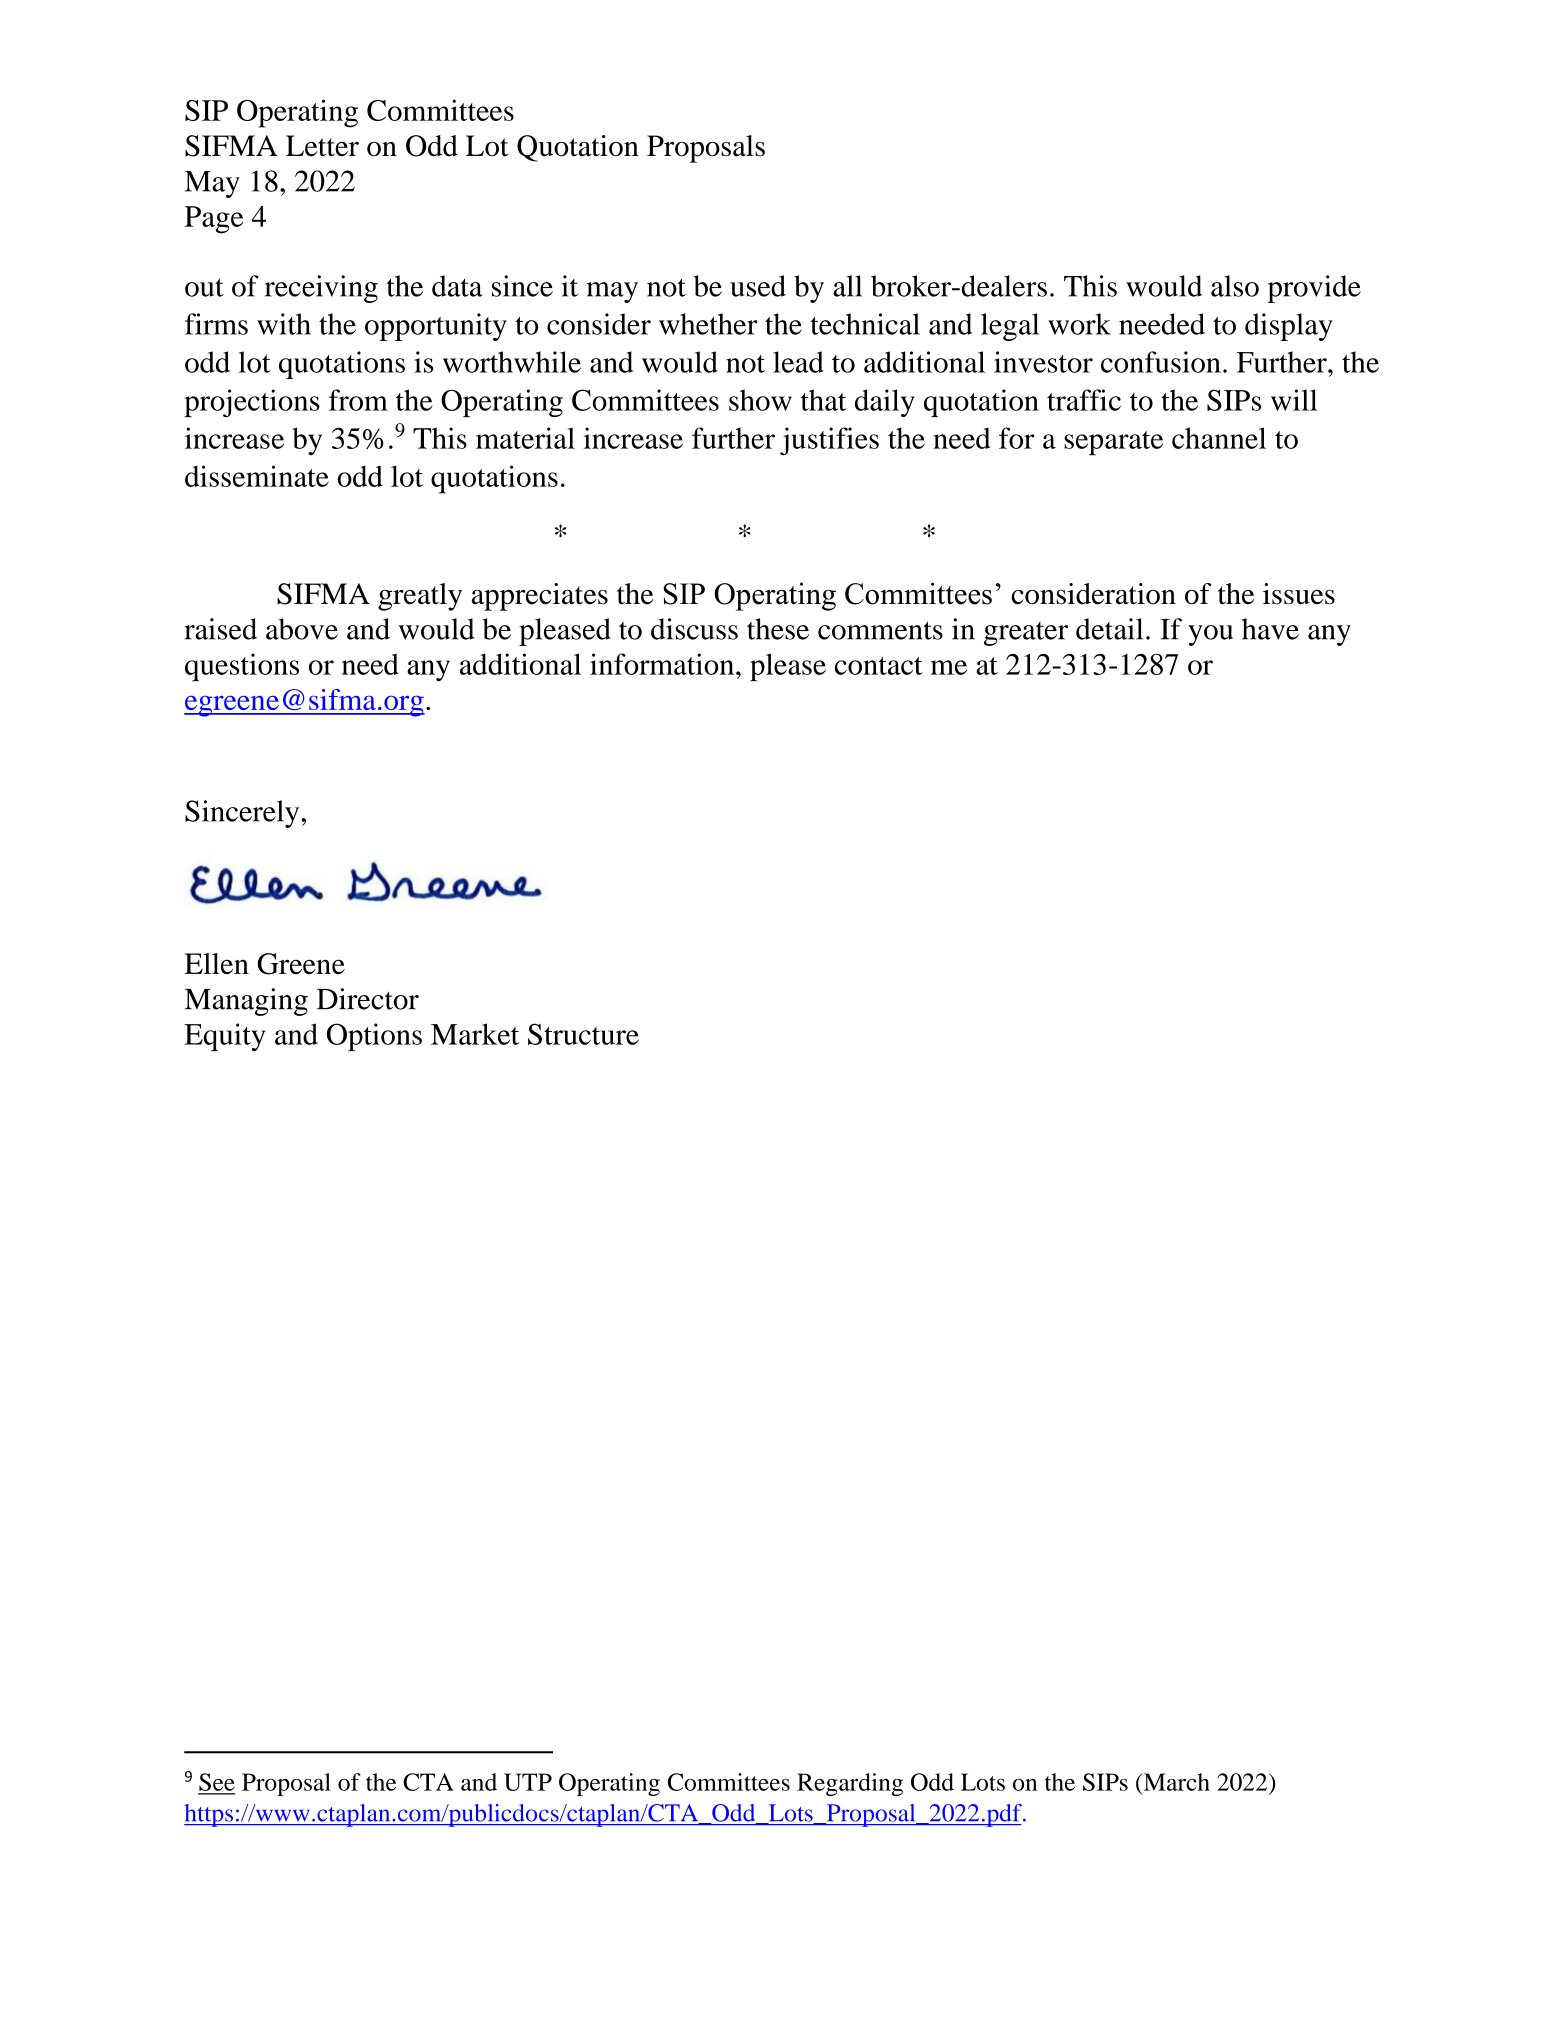  Describe the element at coordinates (758, 286) in the screenshot. I see `used` at that location.
